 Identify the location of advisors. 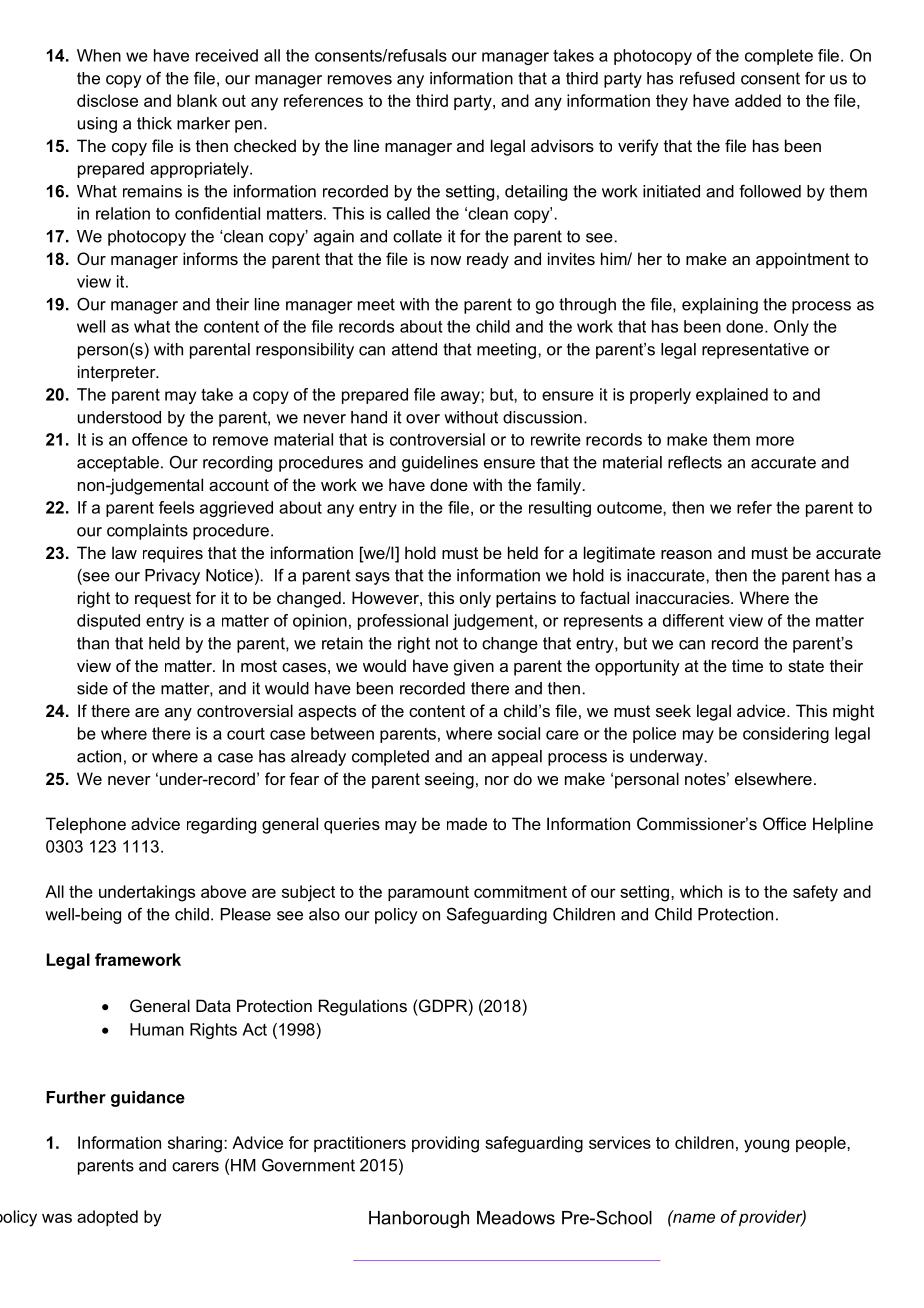
(562, 145).
